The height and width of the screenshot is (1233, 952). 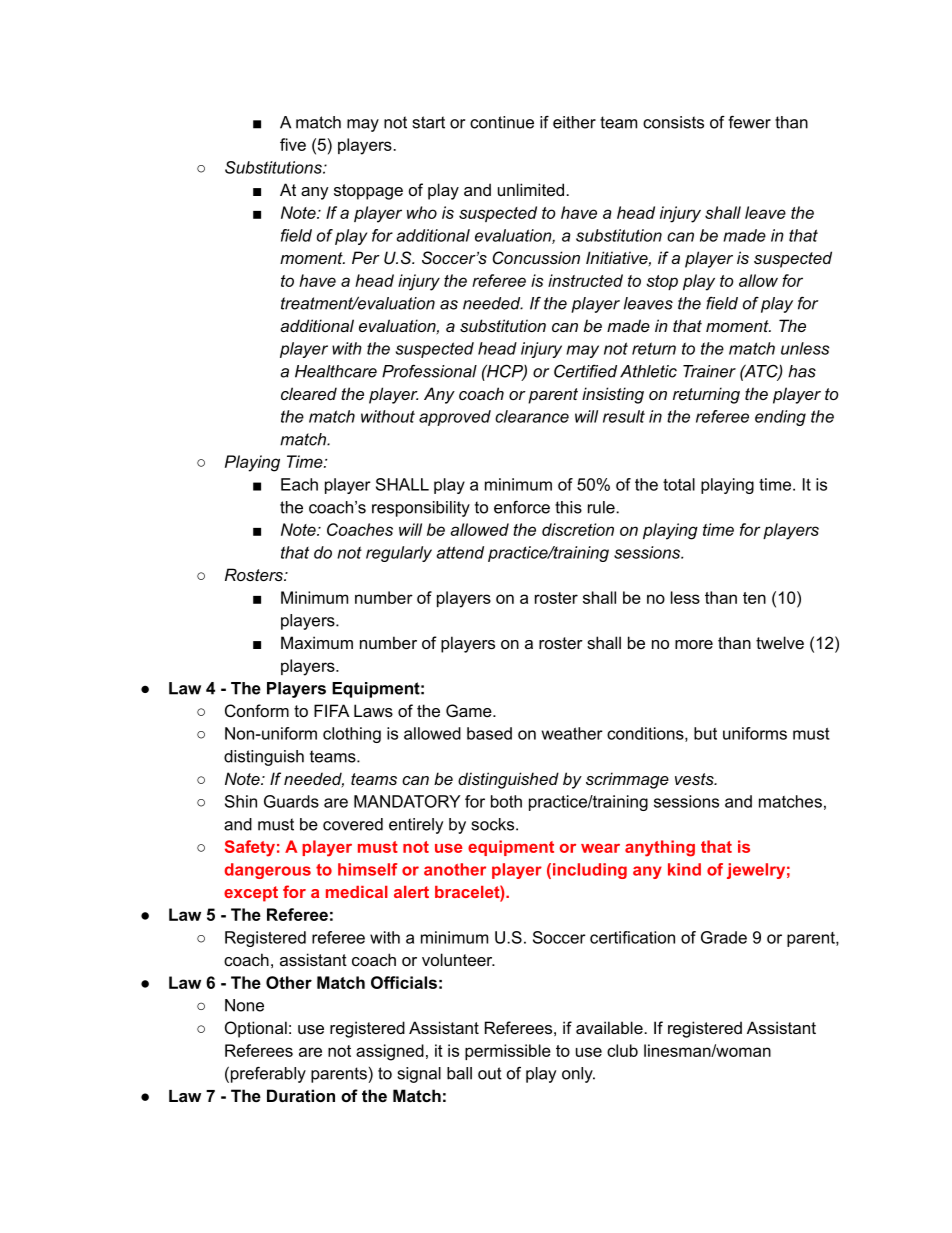 I want to click on ending, so click(x=780, y=418).
